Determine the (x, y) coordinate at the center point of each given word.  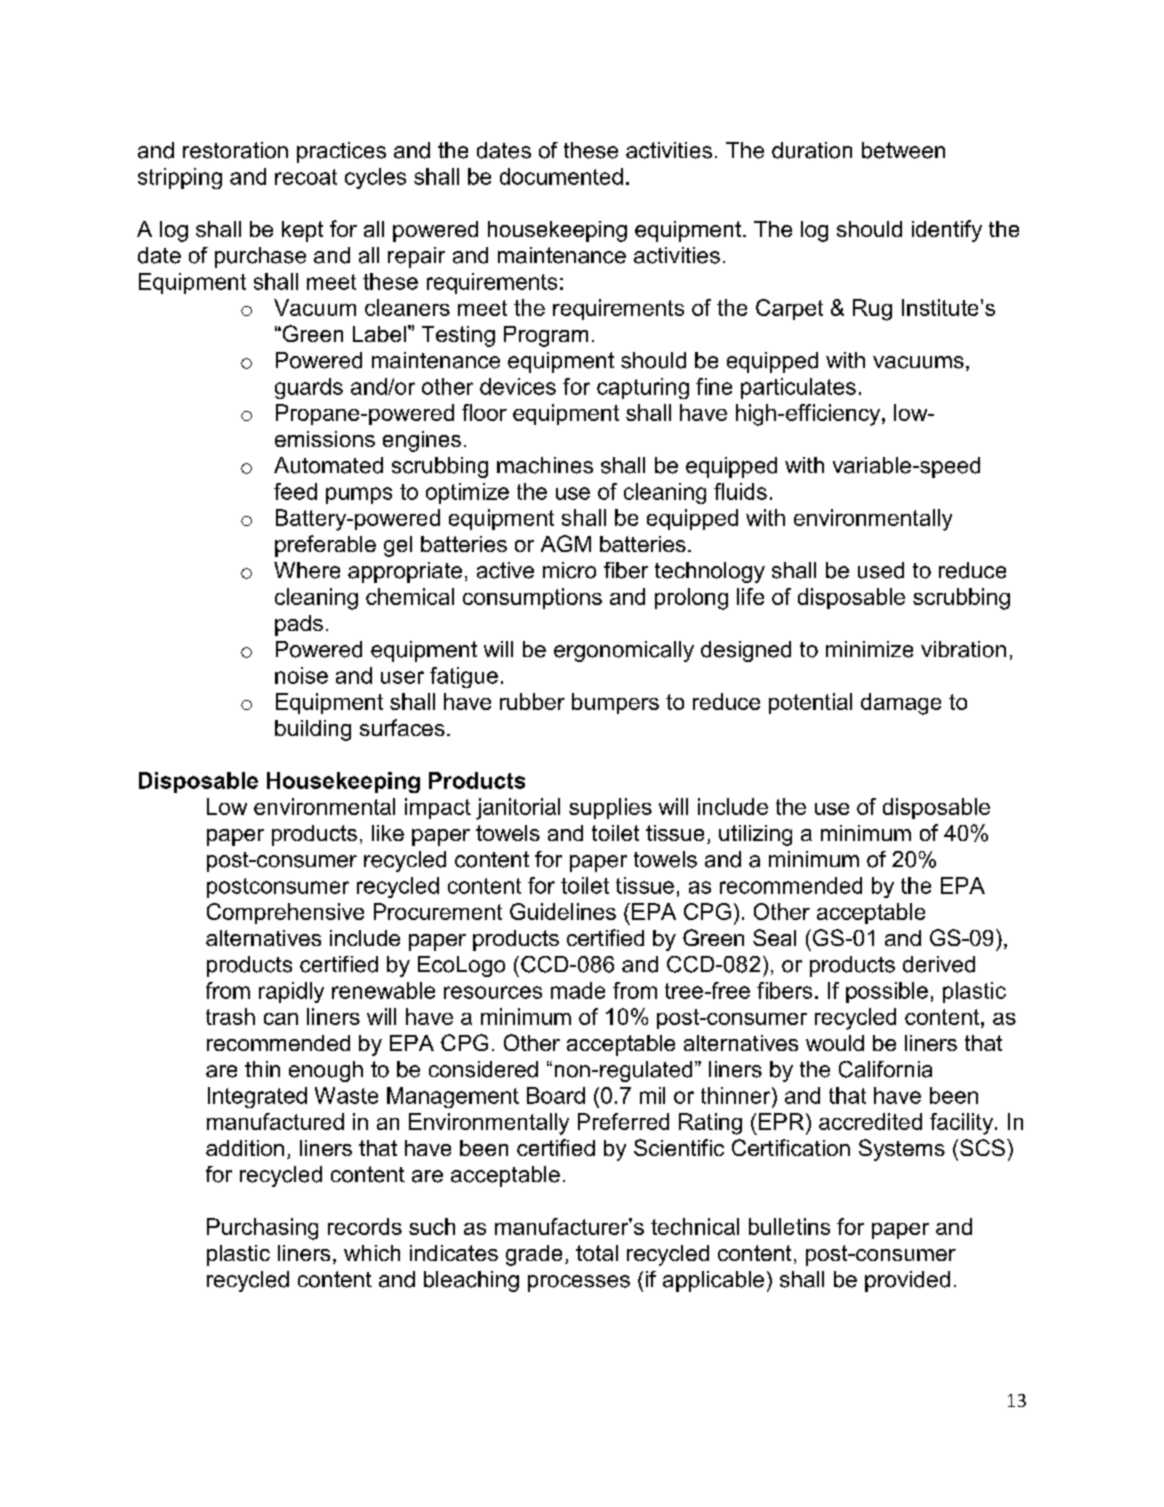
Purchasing (262, 1229)
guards (309, 388)
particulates (798, 388)
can (281, 1019)
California (885, 1069)
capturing (643, 388)
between (903, 150)
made (578, 990)
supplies (610, 808)
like (388, 833)
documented (561, 176)
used (881, 570)
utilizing (755, 835)
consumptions (532, 598)
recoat (306, 177)
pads (299, 625)
